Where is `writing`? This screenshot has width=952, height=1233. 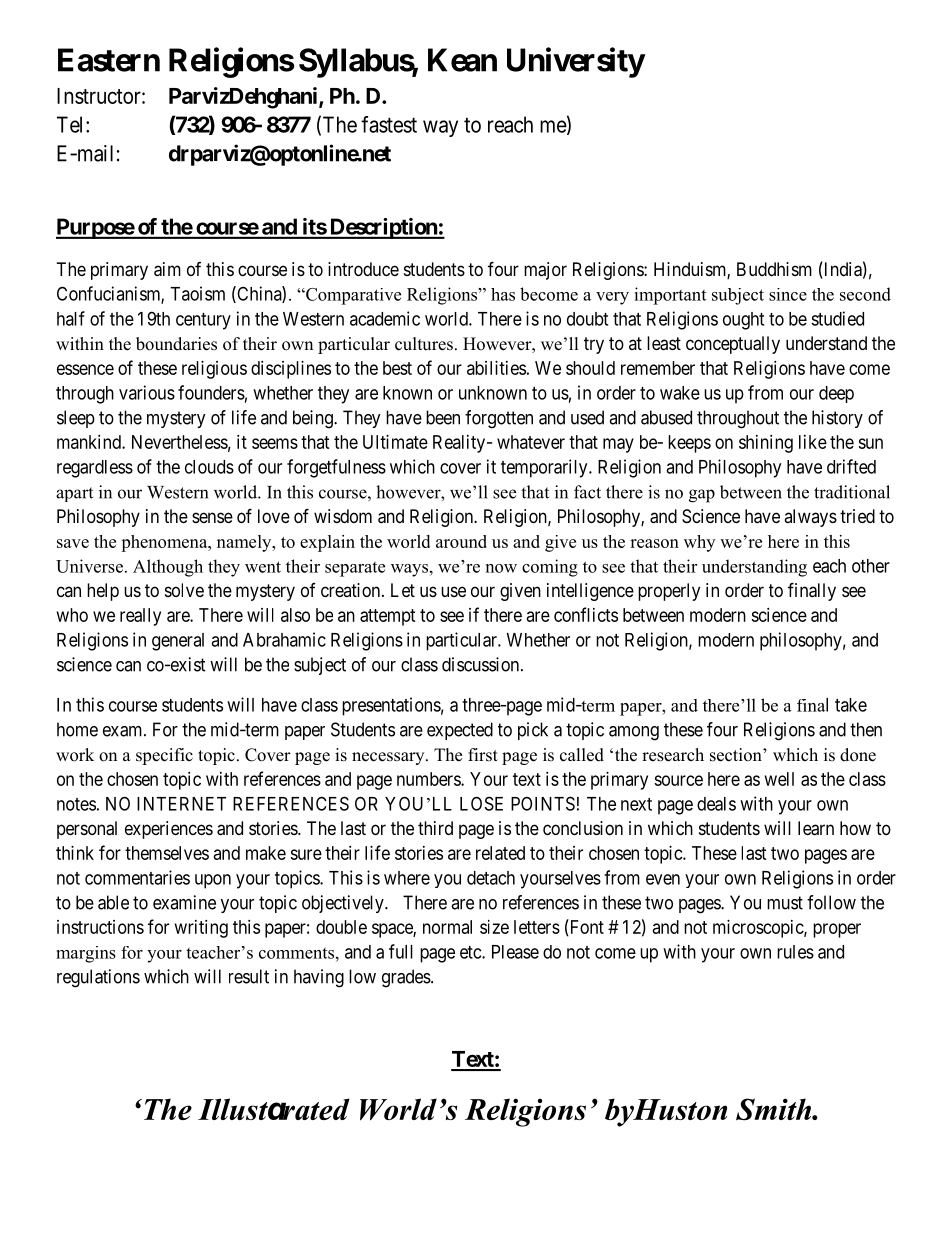
writing is located at coordinates (201, 929).
